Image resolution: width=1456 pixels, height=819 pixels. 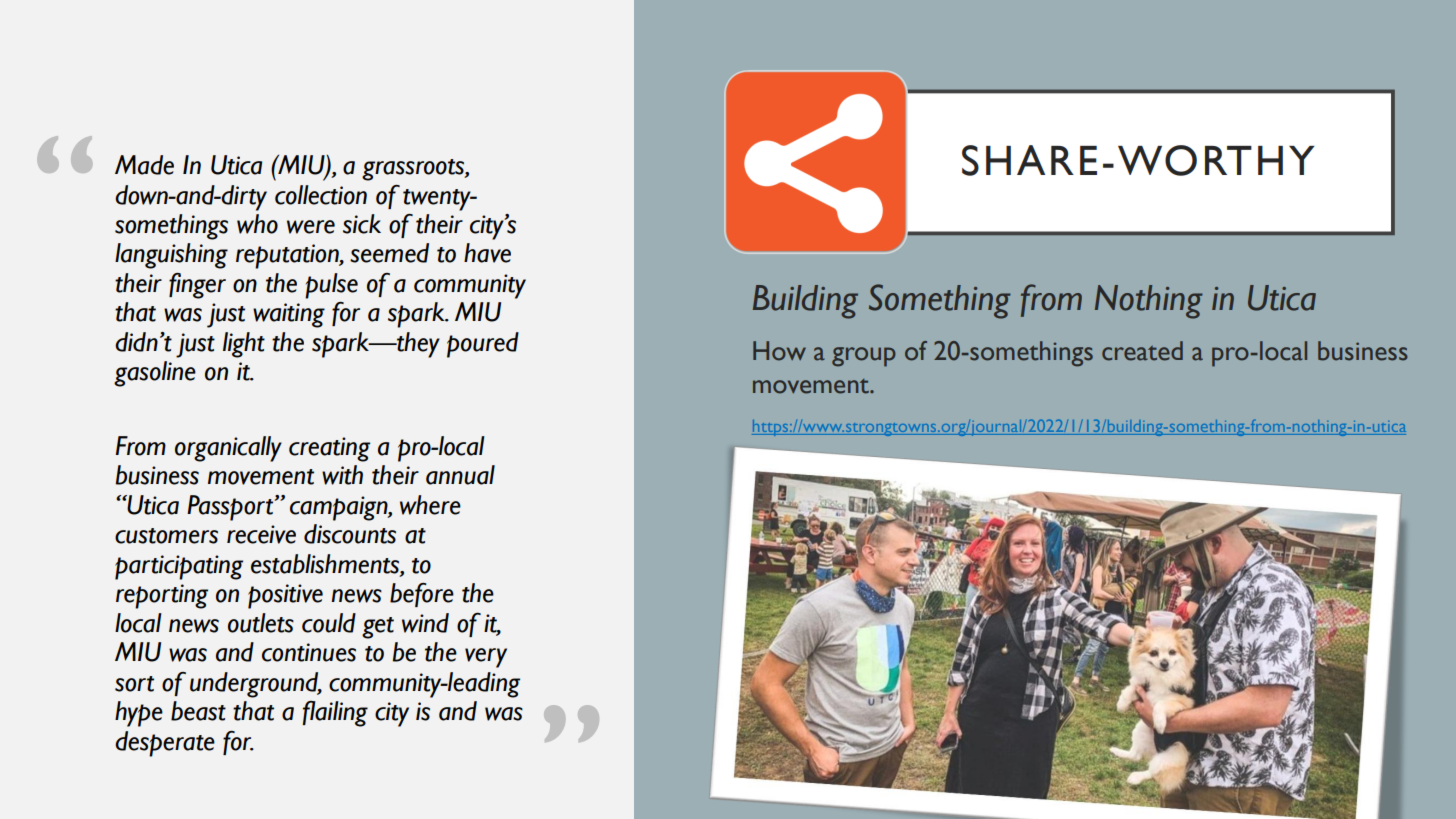 What do you see at coordinates (864, 357) in the screenshot?
I see `group` at bounding box center [864, 357].
